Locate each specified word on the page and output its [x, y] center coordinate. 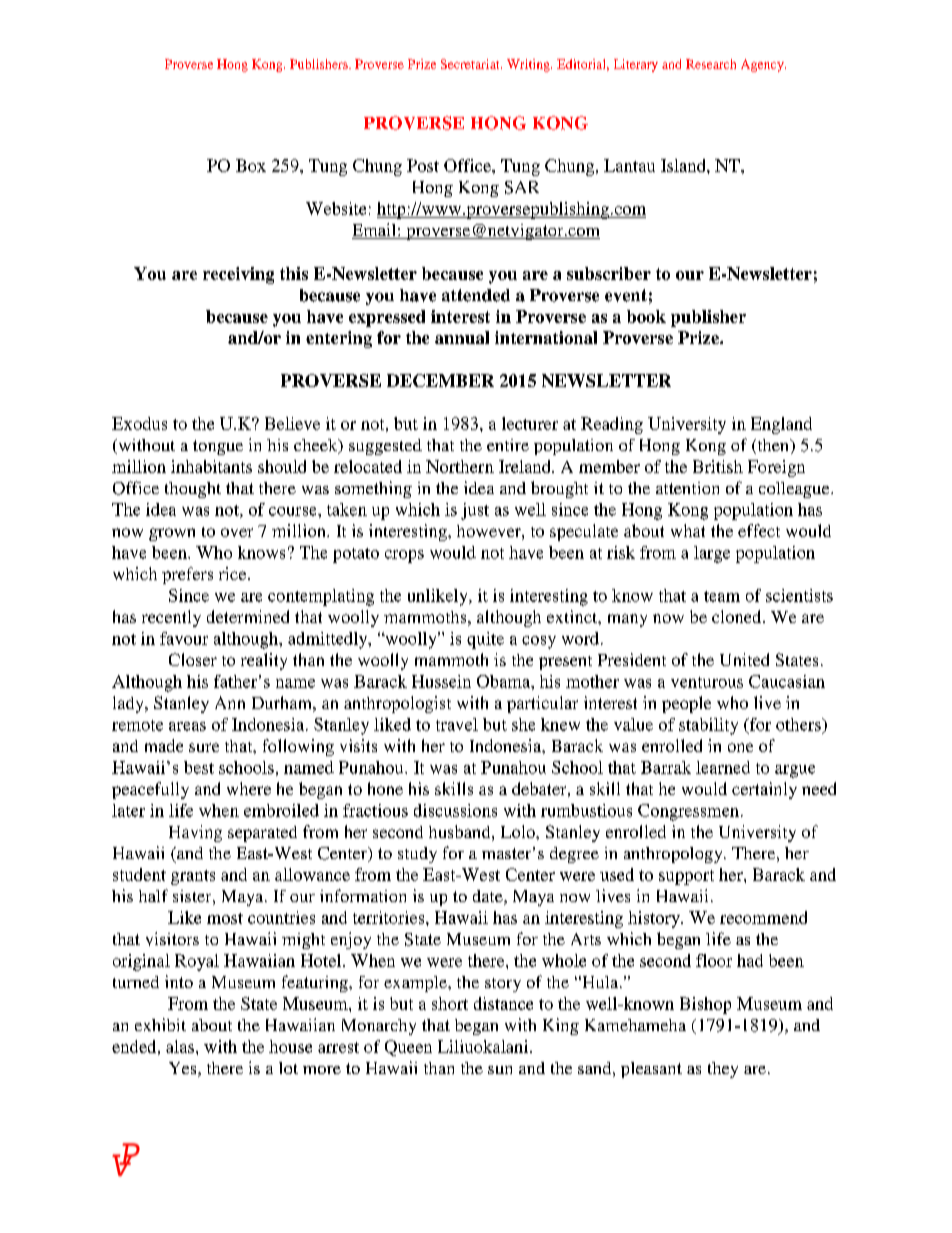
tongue [218, 447]
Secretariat [471, 64]
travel [457, 724]
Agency [763, 65]
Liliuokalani [484, 1046]
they [723, 1070]
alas [180, 1046]
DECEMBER [440, 380]
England [781, 425]
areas [187, 726]
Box [251, 165]
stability [708, 726]
